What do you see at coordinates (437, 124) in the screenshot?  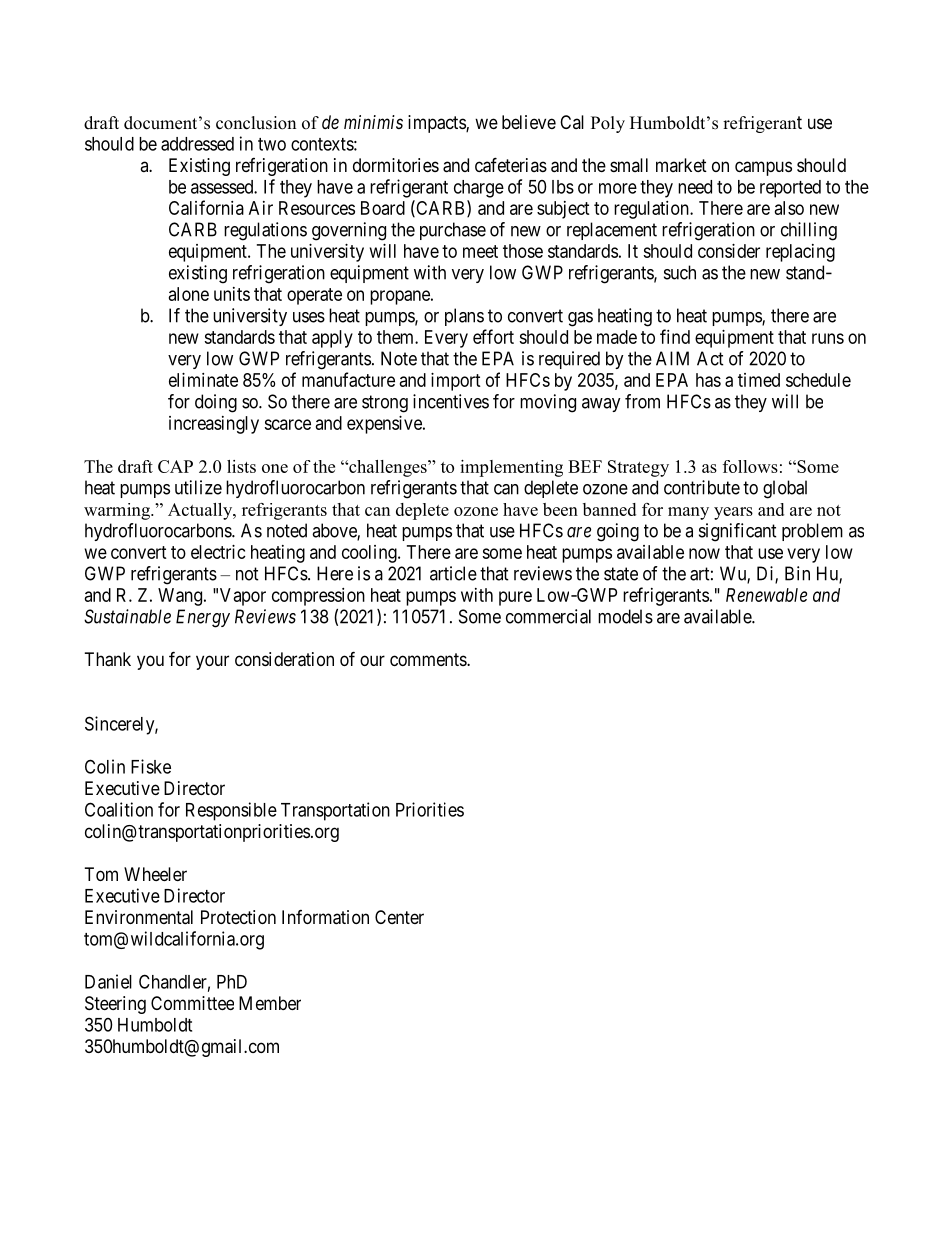 I see `impacts` at bounding box center [437, 124].
